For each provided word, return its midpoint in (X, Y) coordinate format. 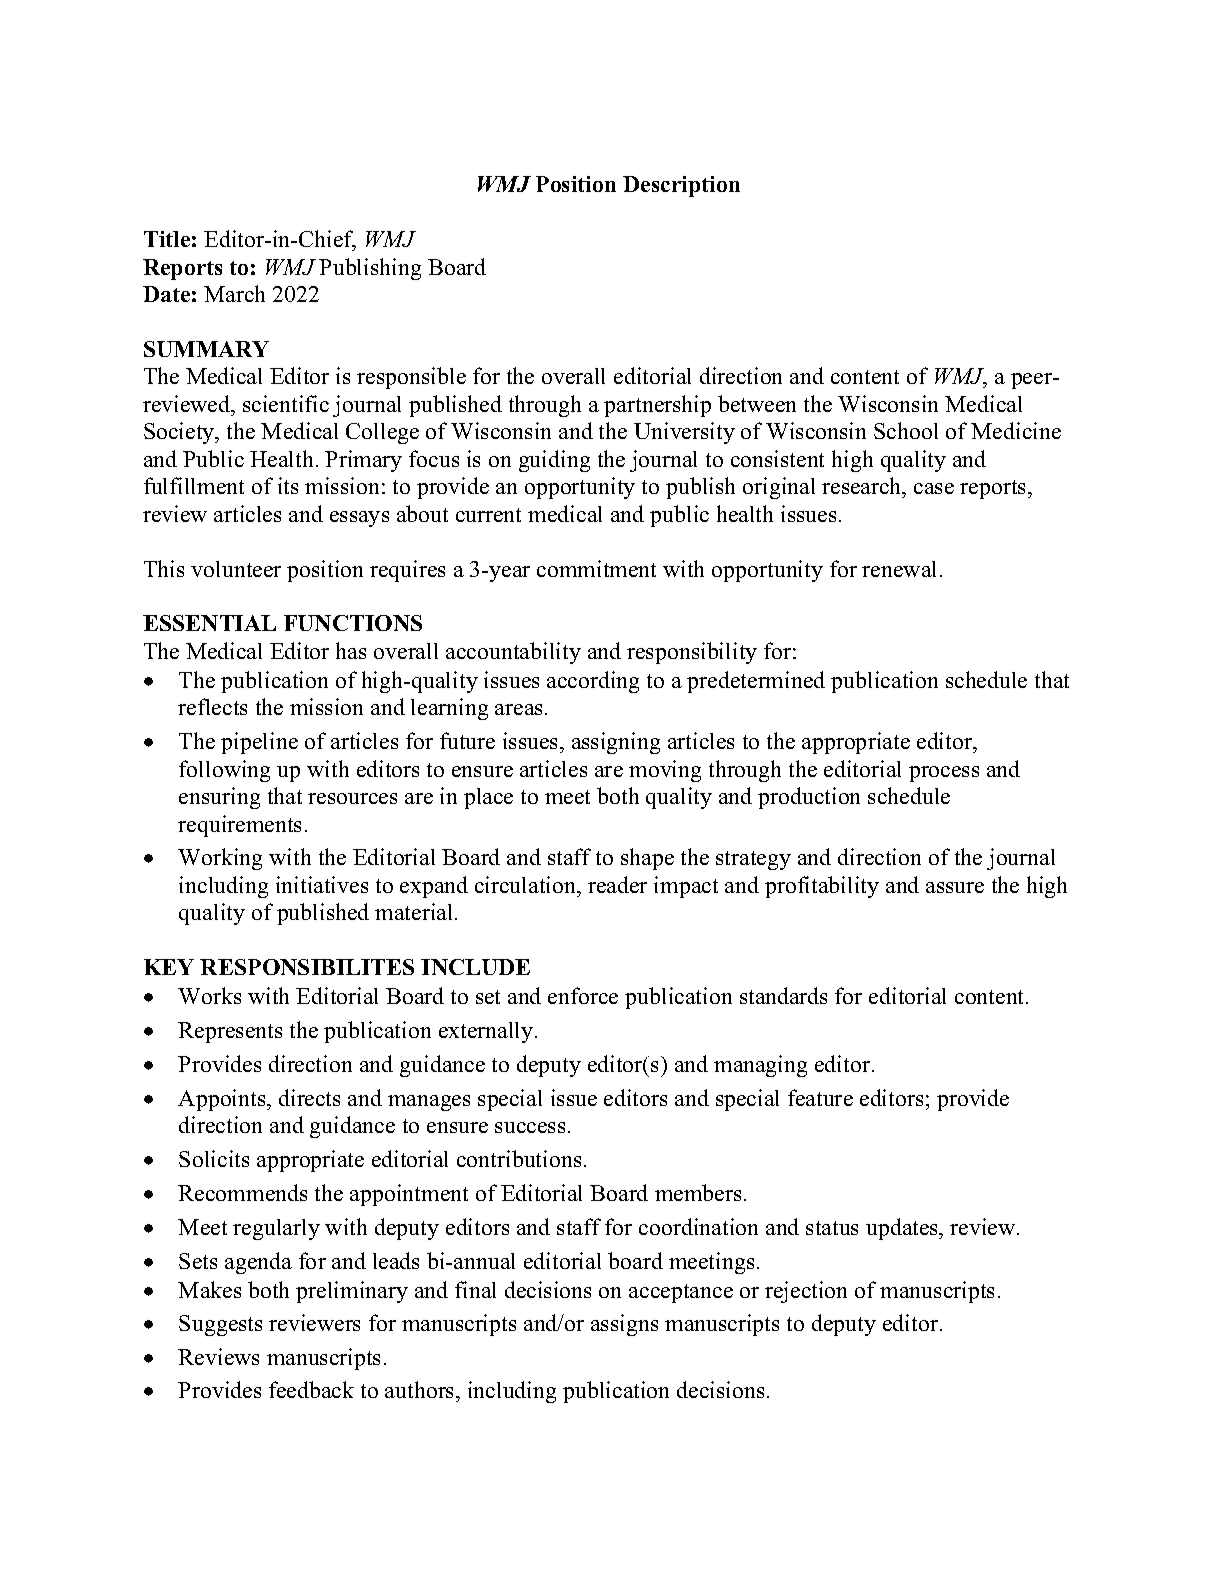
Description (681, 186)
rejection (806, 1292)
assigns (624, 1325)
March (234, 293)
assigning (616, 743)
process (944, 774)
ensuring (219, 798)
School (906, 430)
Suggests (220, 1325)
